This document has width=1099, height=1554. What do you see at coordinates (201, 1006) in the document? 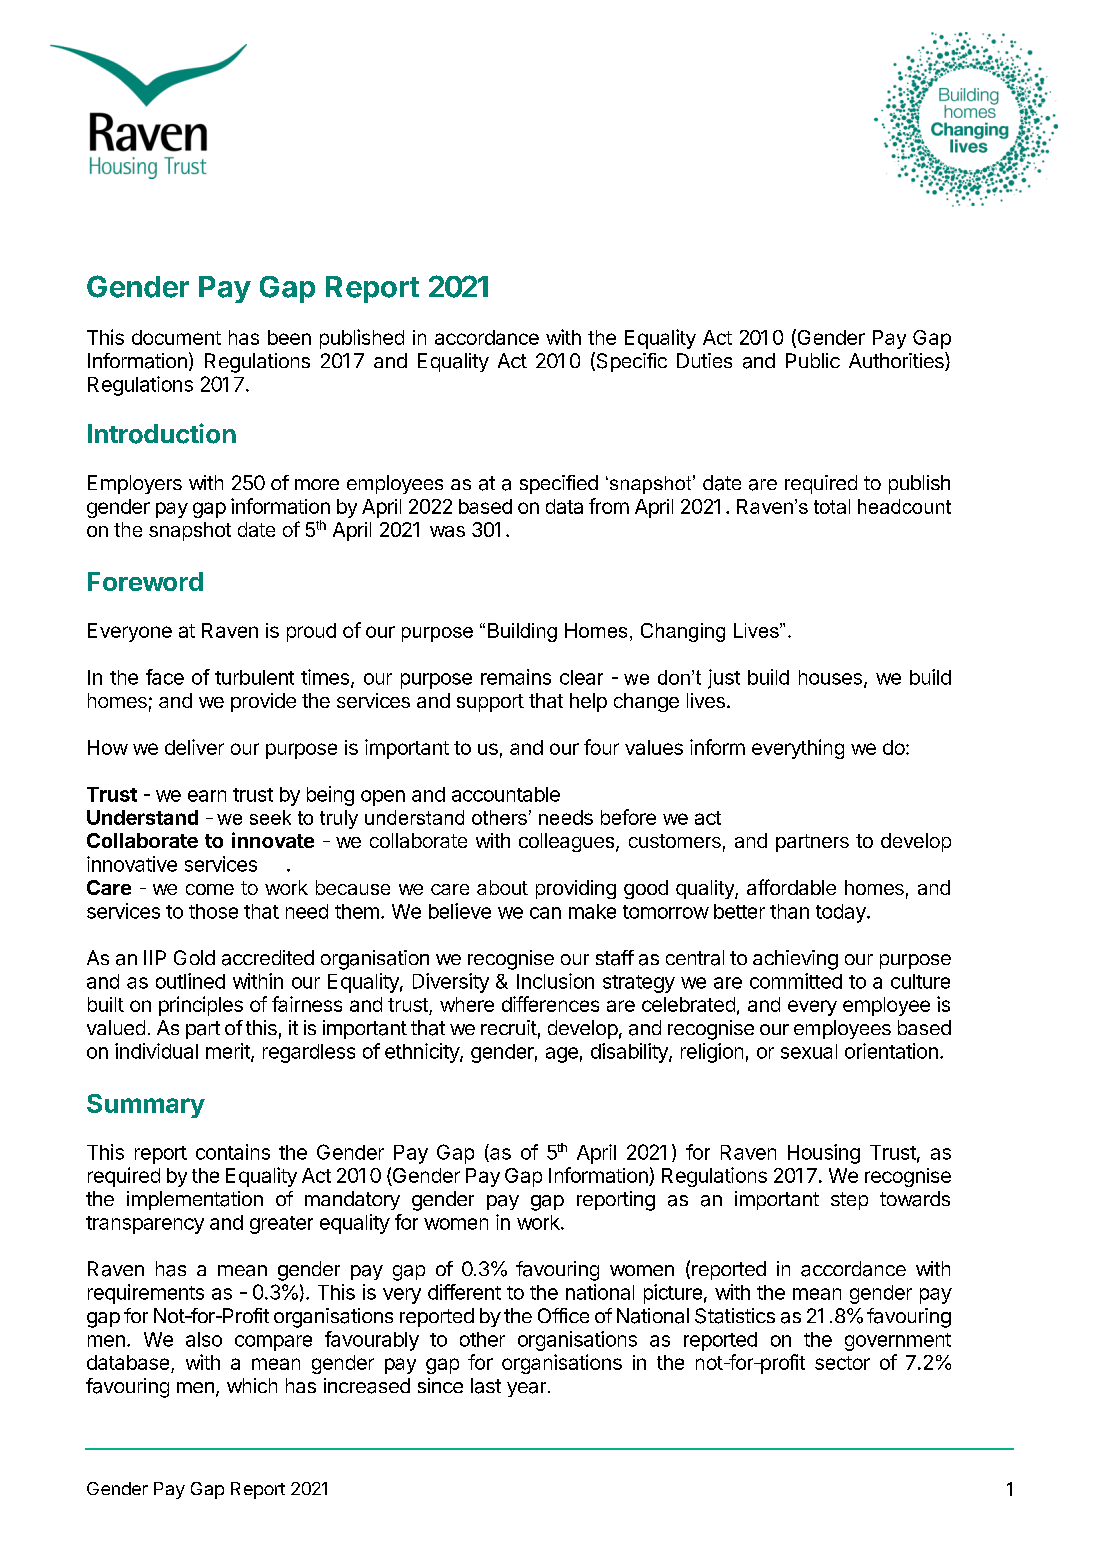
I see `principles` at bounding box center [201, 1006].
